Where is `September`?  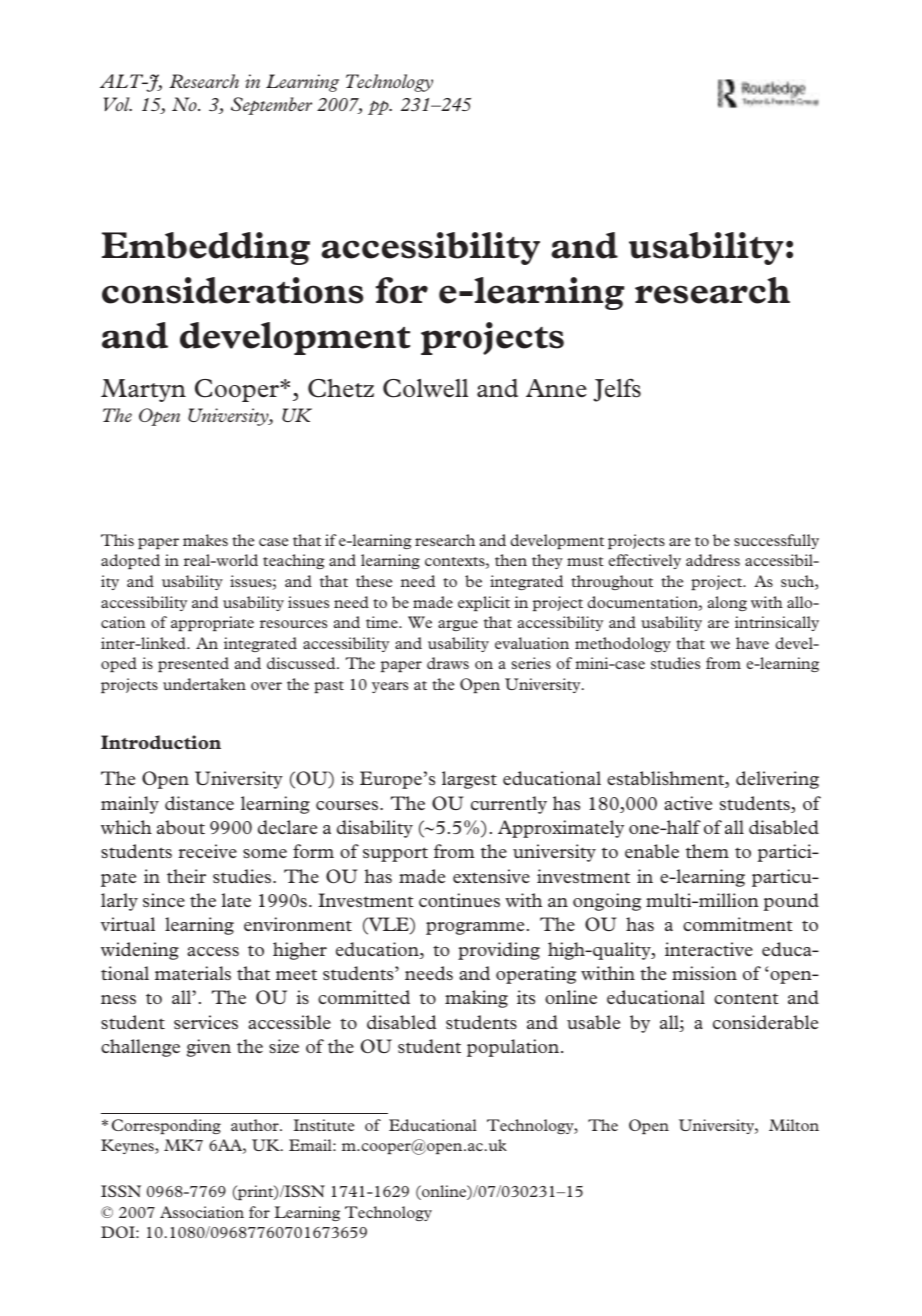 September is located at coordinates (271, 106).
